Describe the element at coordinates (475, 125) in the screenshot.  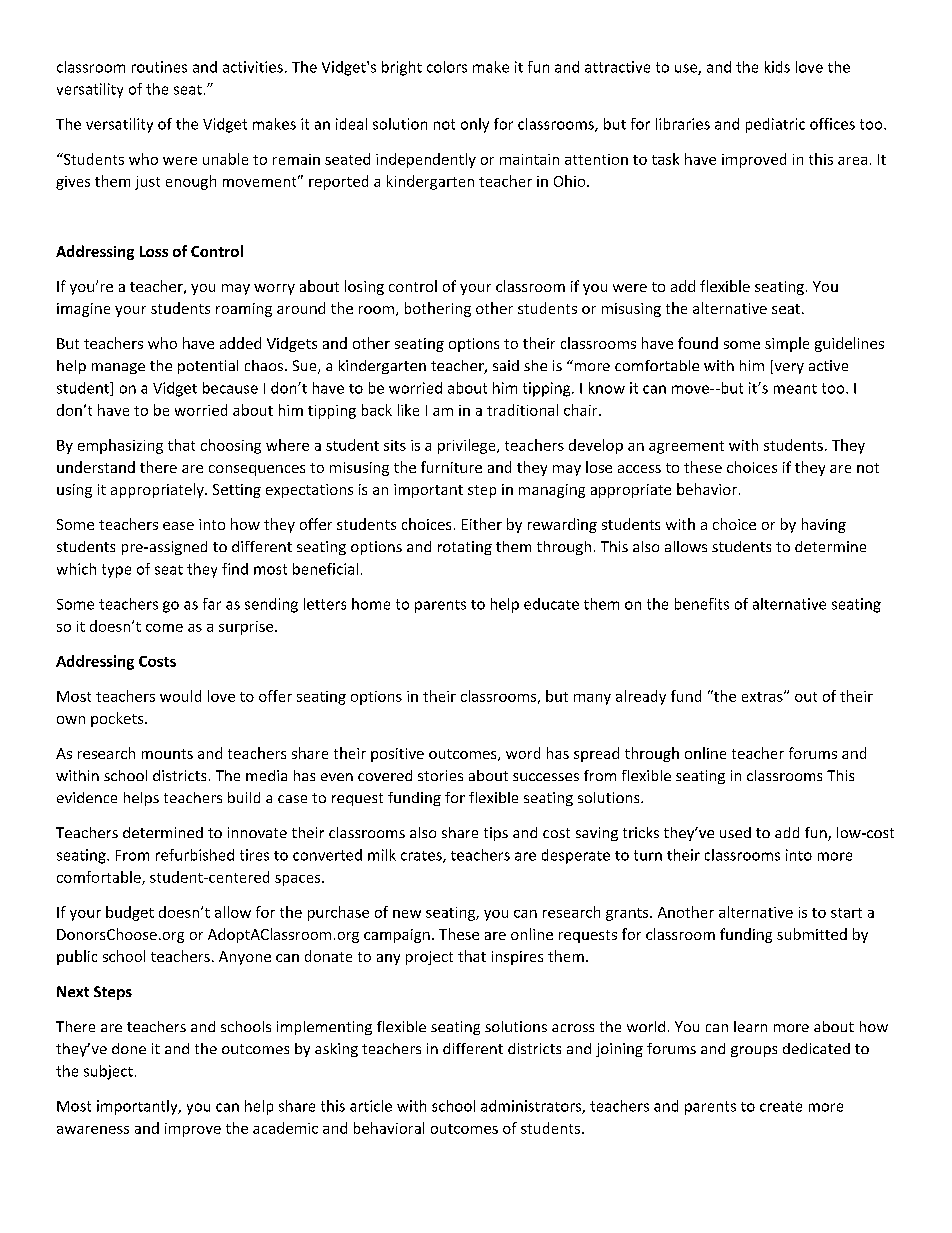
I see `only` at that location.
